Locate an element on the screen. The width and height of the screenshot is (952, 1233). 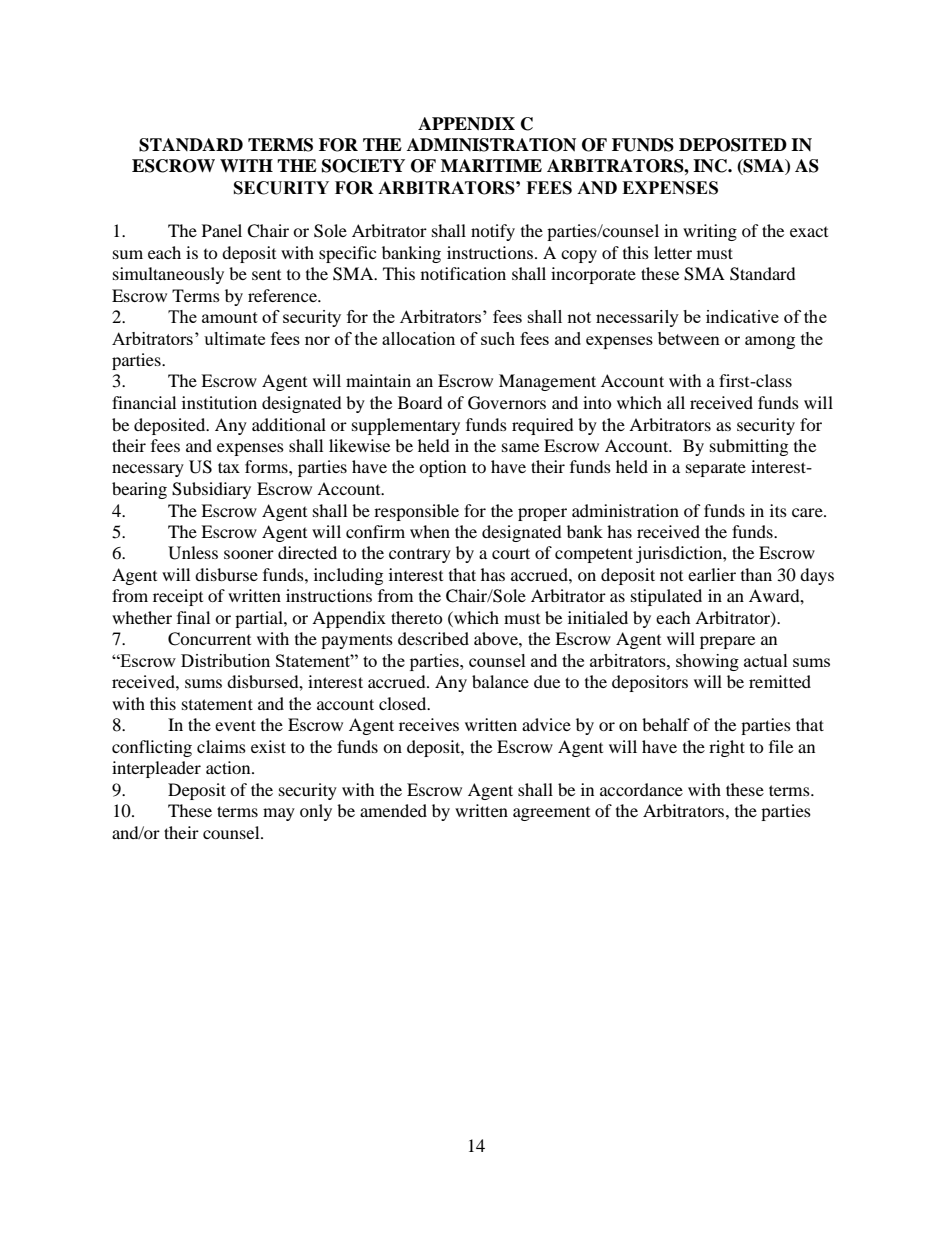
action is located at coordinates (229, 767).
